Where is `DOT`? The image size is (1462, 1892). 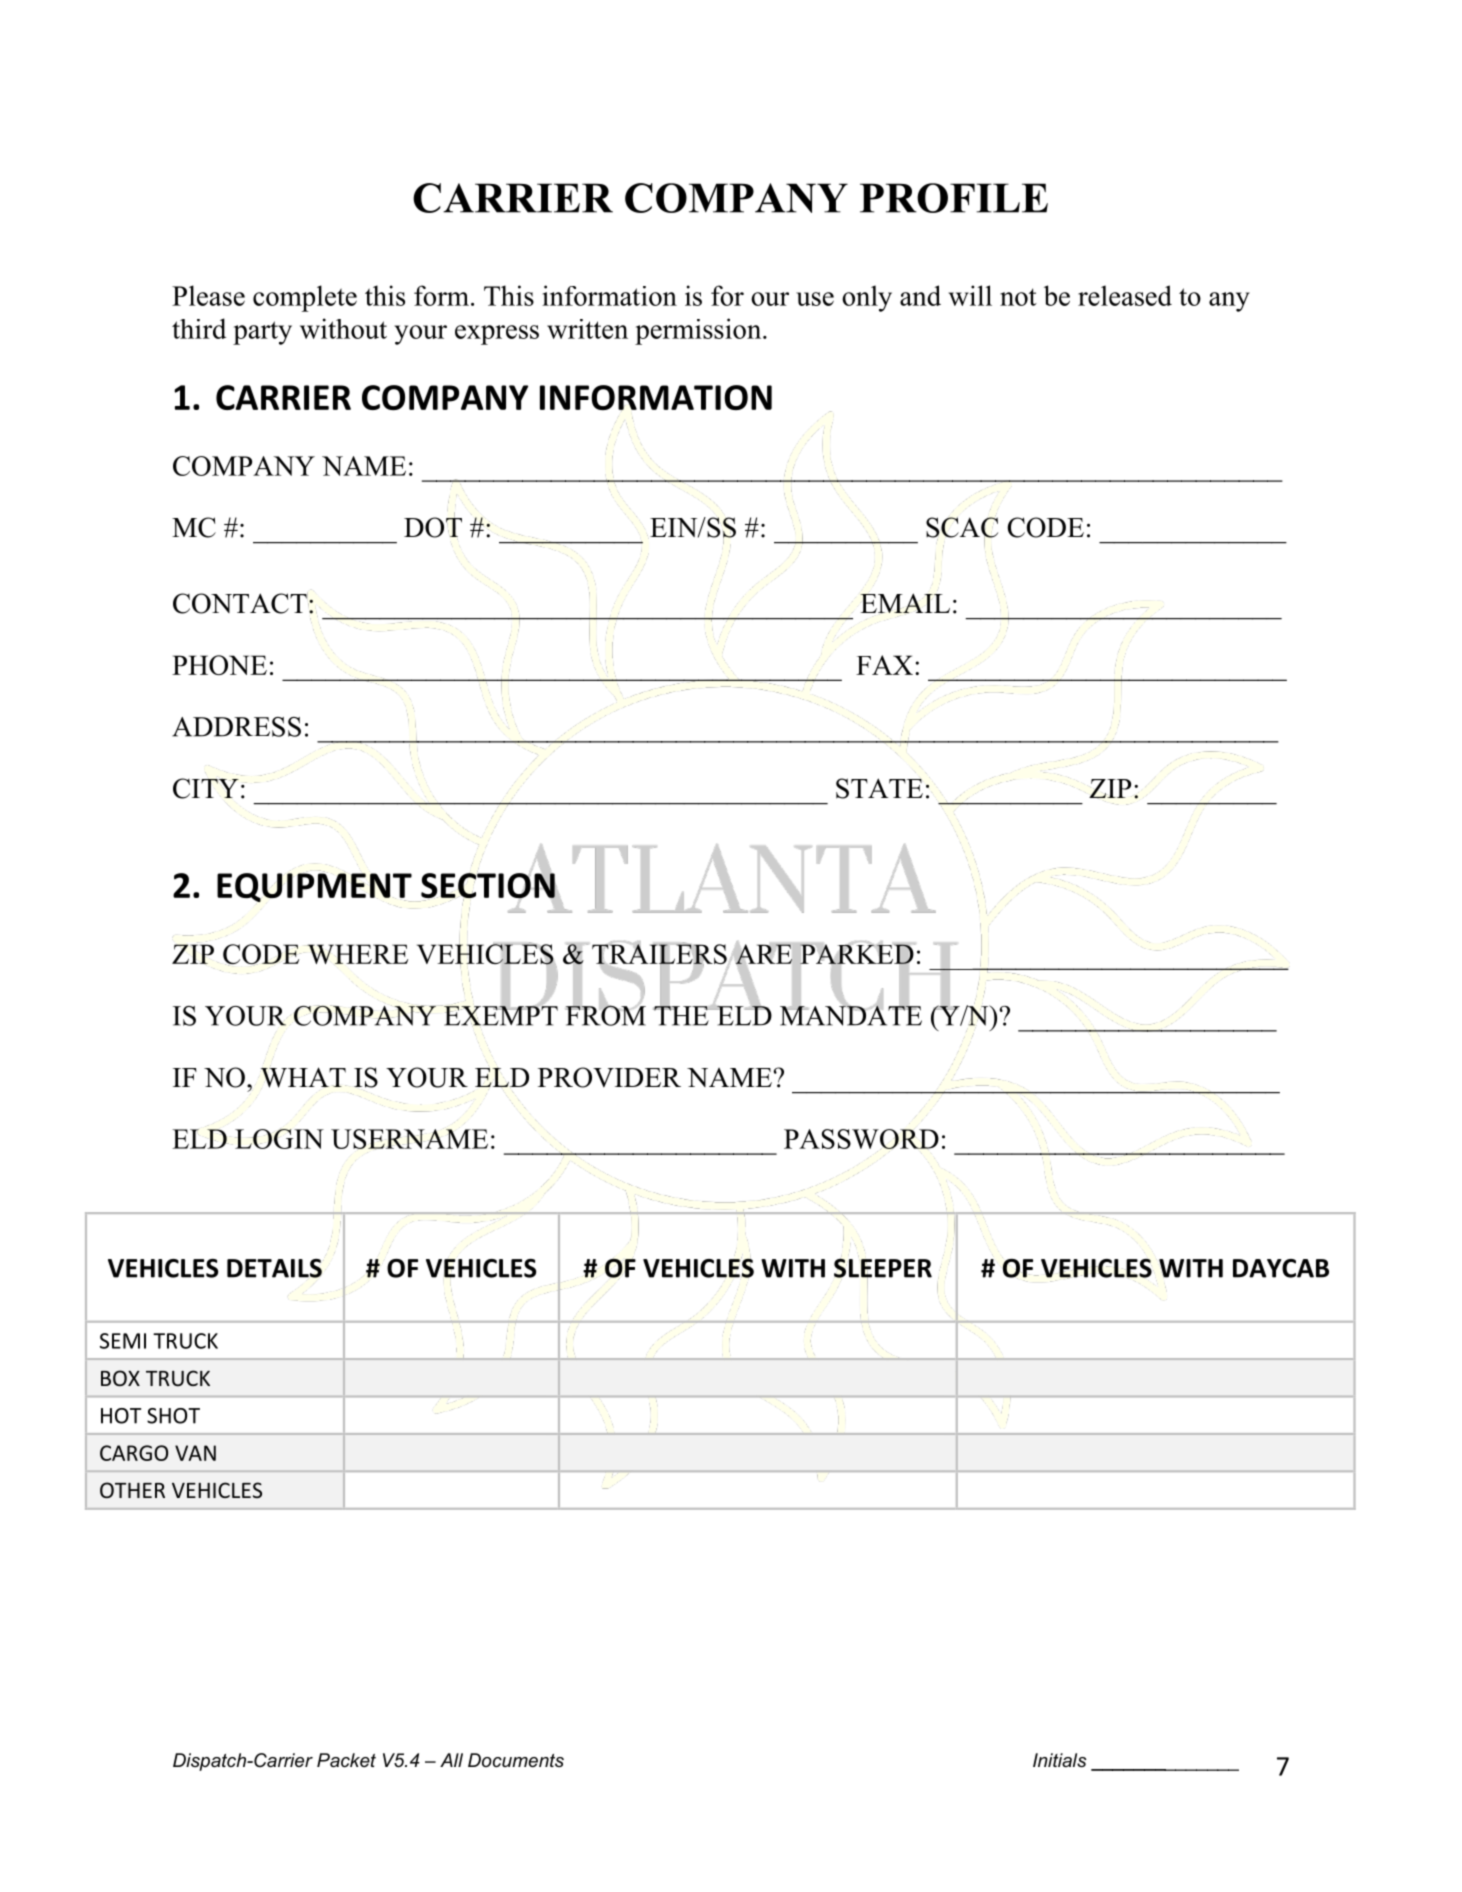 DOT is located at coordinates (433, 526).
